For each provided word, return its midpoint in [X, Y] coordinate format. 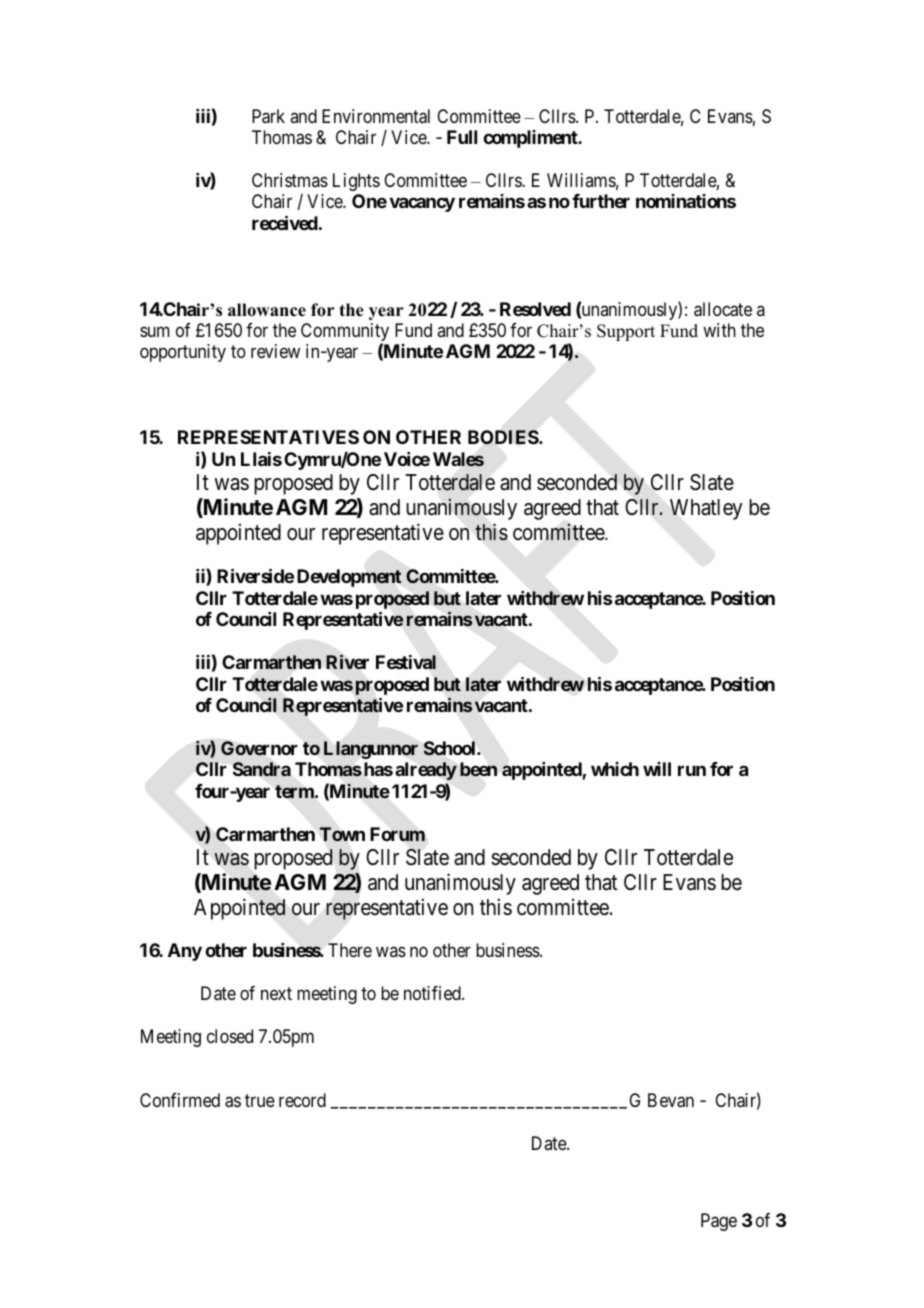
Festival [406, 662]
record [302, 1100]
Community [345, 333]
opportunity [183, 353]
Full [462, 137]
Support [626, 332]
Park [268, 116]
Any [185, 952]
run [692, 771]
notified [433, 993]
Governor [259, 748]
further [601, 201]
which [615, 769]
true [260, 1100]
